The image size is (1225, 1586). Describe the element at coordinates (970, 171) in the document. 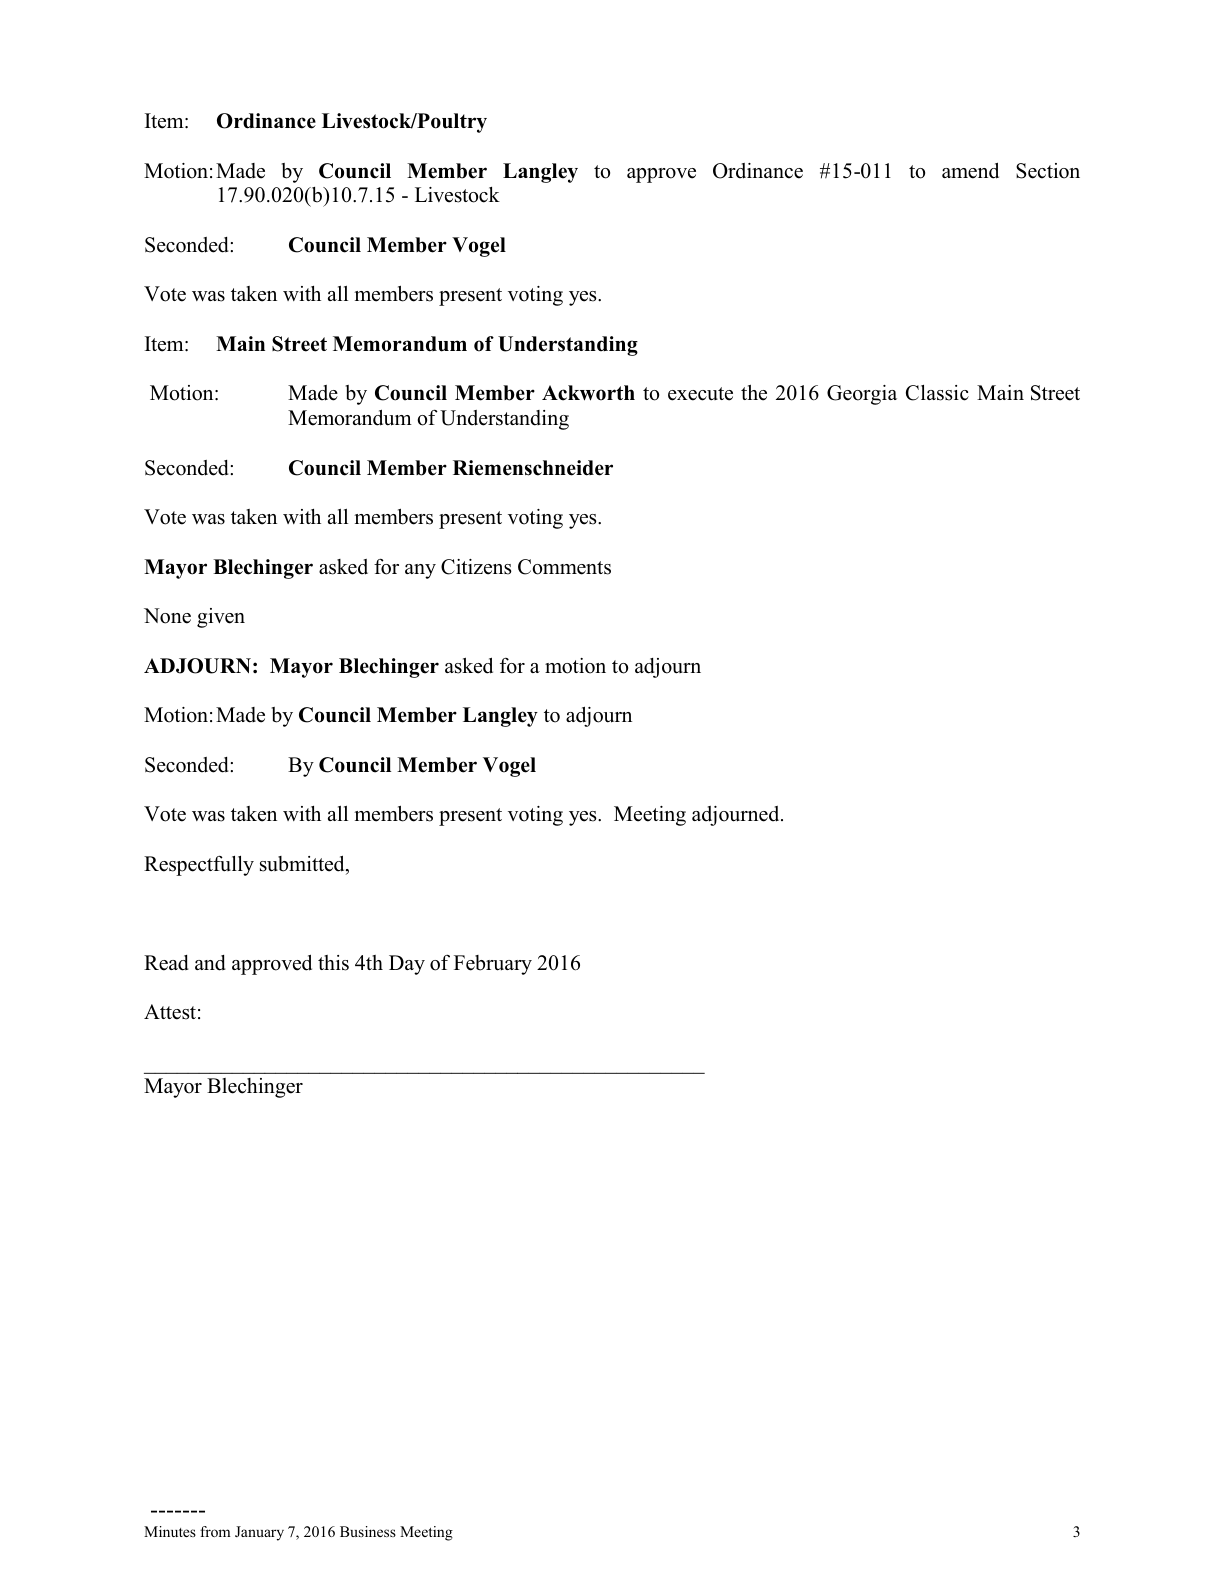

I see `amend` at that location.
